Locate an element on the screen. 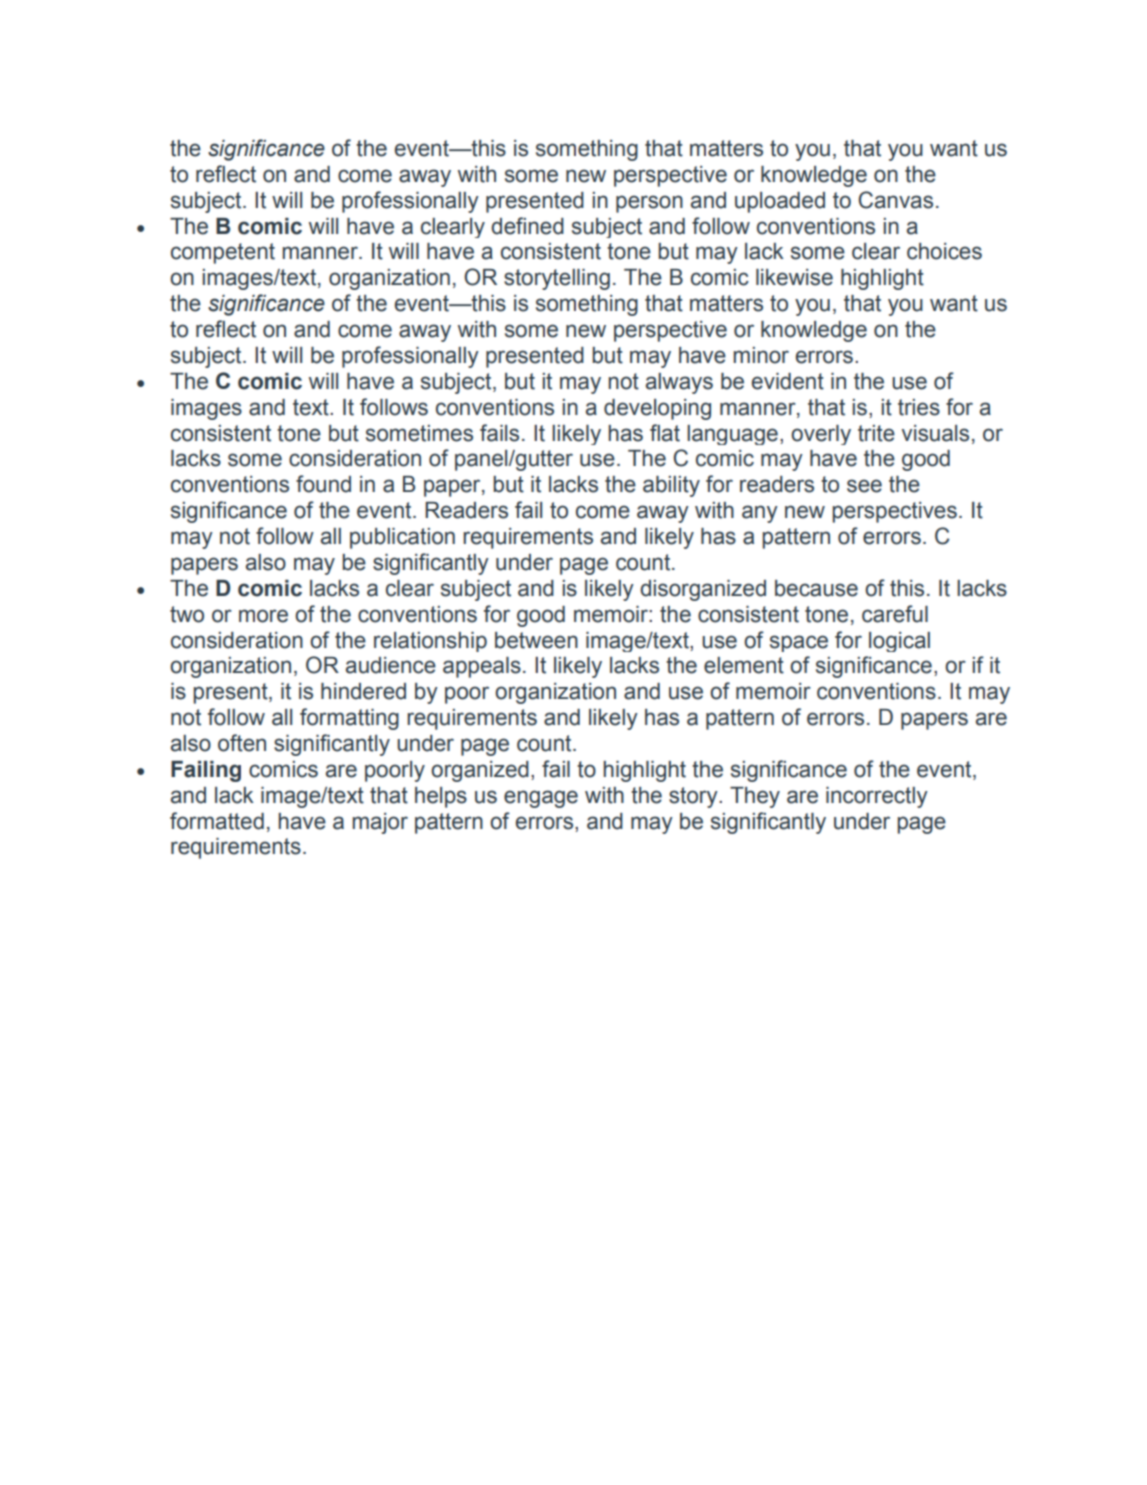 This screenshot has width=1147, height=1485. ability is located at coordinates (671, 486).
